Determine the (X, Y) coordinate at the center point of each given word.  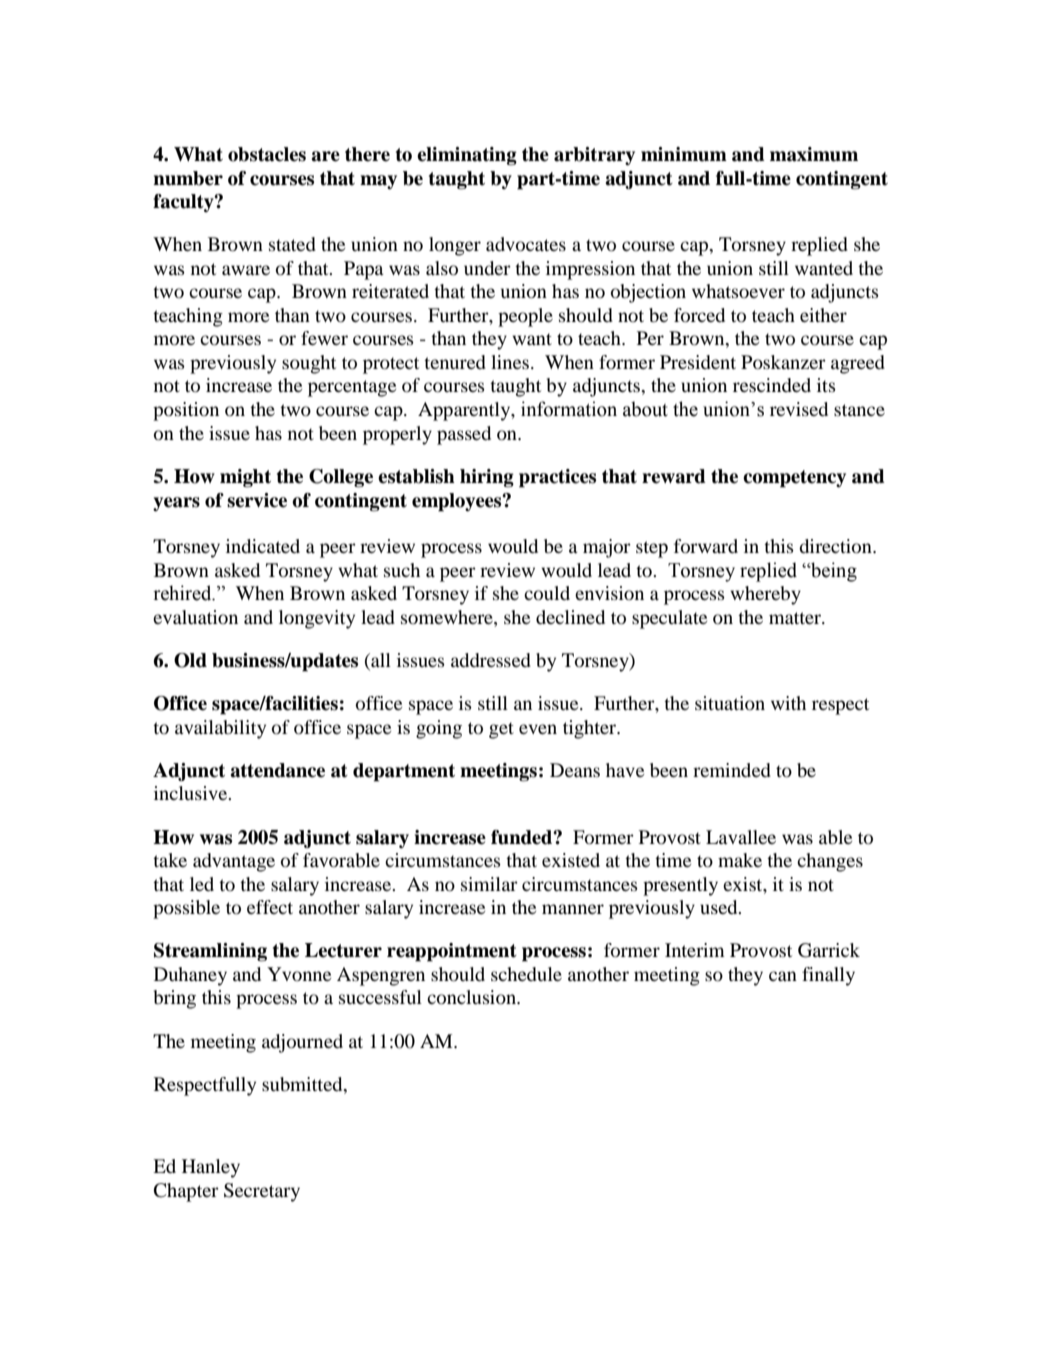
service (257, 500)
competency (794, 479)
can (783, 976)
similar (489, 884)
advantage (234, 862)
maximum (814, 154)
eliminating (467, 156)
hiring (487, 478)
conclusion (472, 997)
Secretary (262, 1192)
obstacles (267, 154)
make (740, 860)
